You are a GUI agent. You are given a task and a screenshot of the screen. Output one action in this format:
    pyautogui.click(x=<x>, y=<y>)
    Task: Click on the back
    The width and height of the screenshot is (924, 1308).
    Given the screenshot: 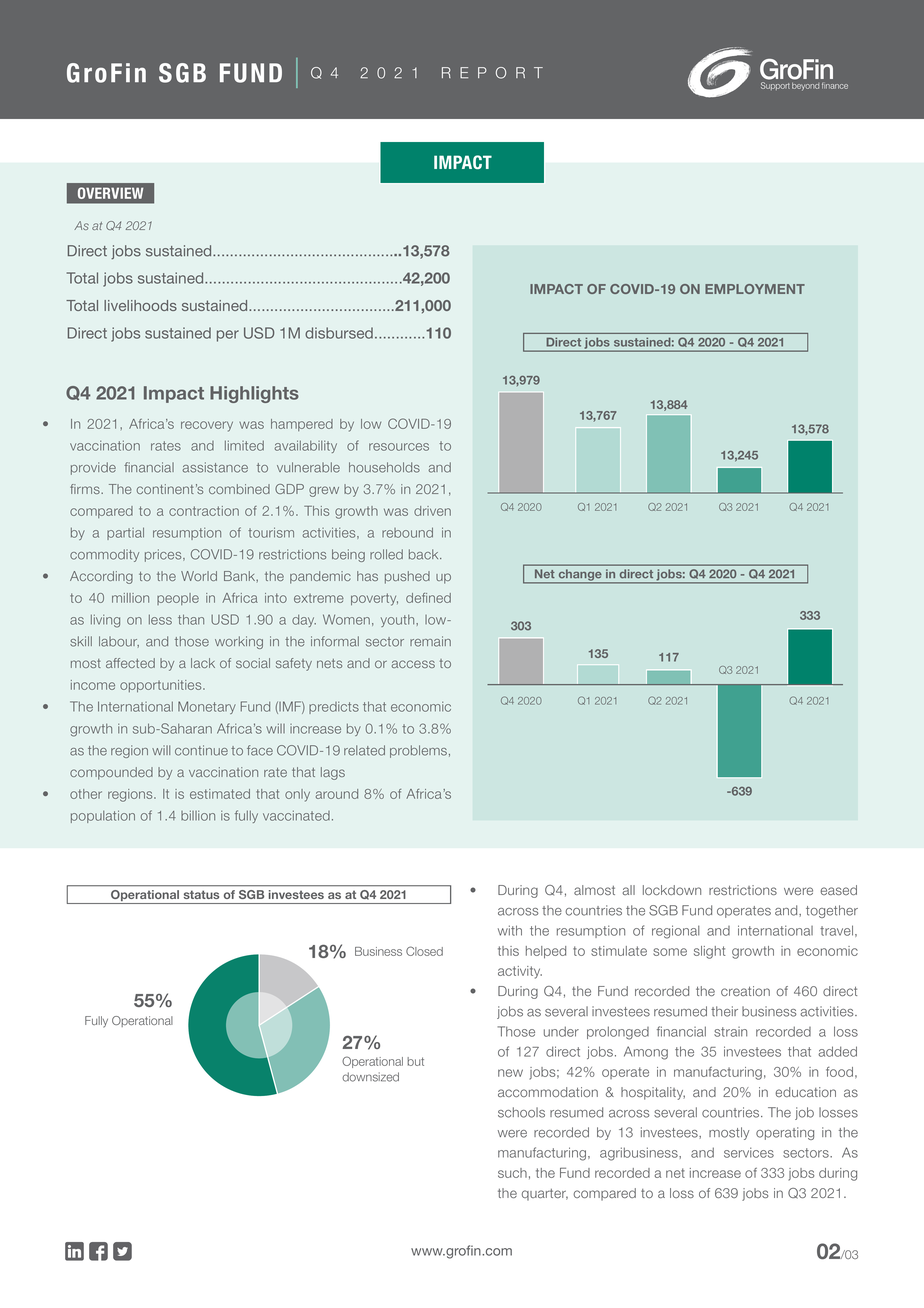 What is the action you would take?
    pyautogui.click(x=425, y=554)
